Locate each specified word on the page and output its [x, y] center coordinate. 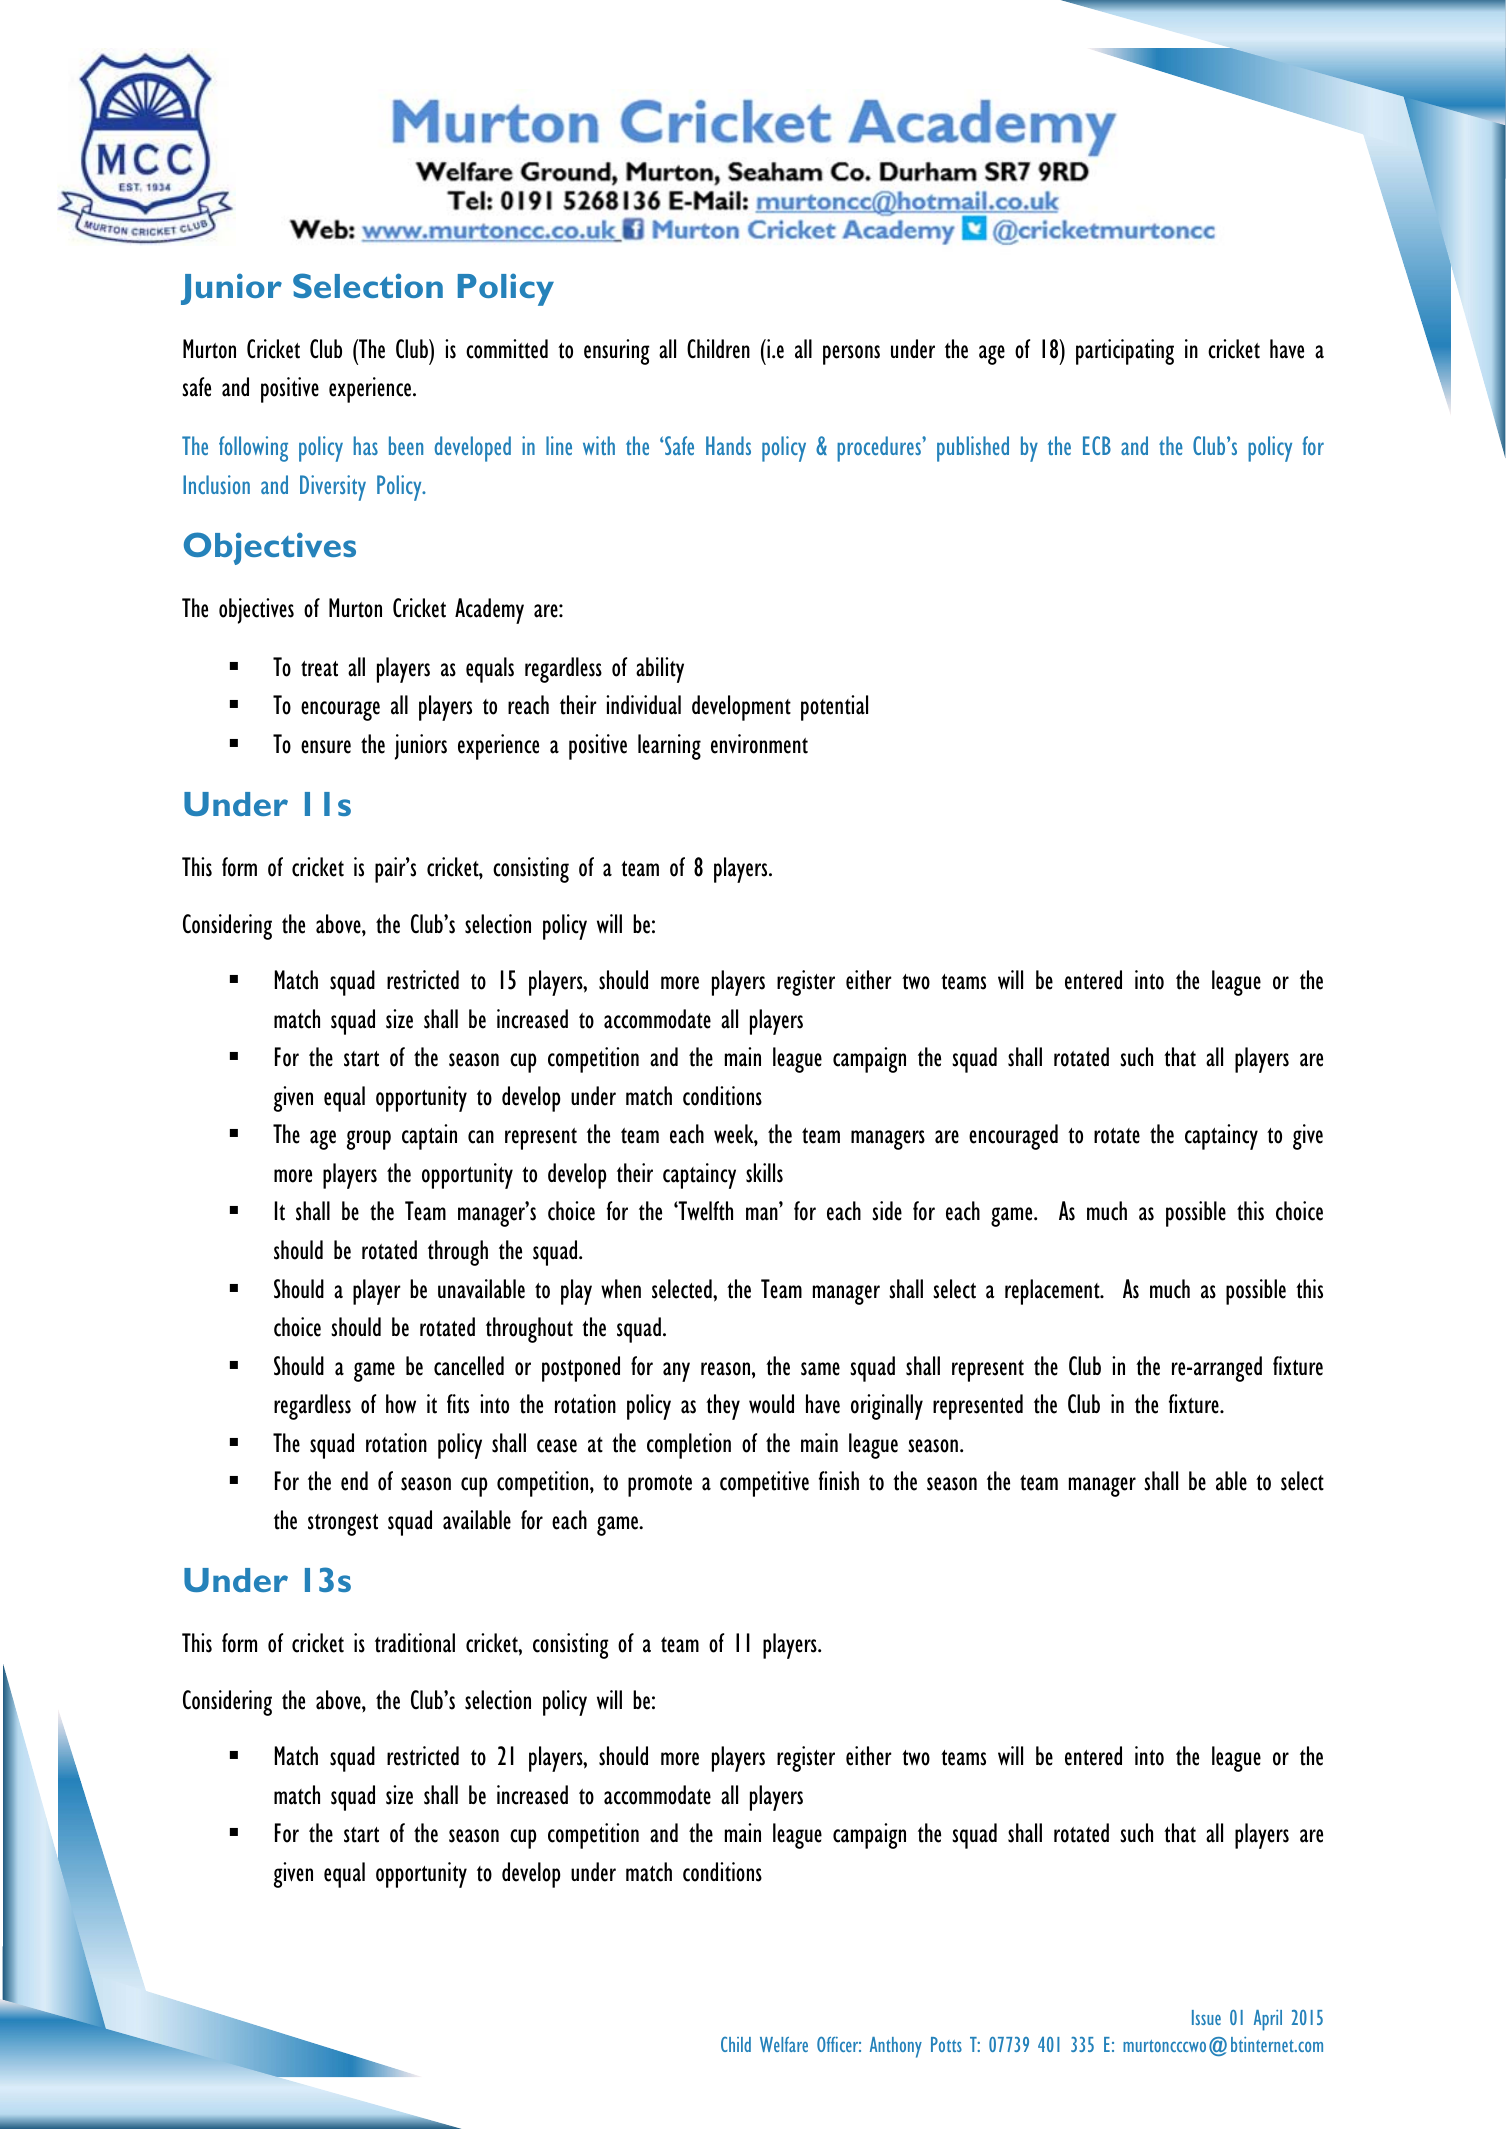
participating [1125, 352]
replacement [1053, 1292]
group [369, 1140]
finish [839, 1481]
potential [834, 708]
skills [764, 1173]
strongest [343, 1525]
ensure [326, 747]
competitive [764, 1484]
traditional [415, 1643]
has [366, 445]
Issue [1206, 2017]
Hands [728, 445]
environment [759, 744]
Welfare [784, 2044]
